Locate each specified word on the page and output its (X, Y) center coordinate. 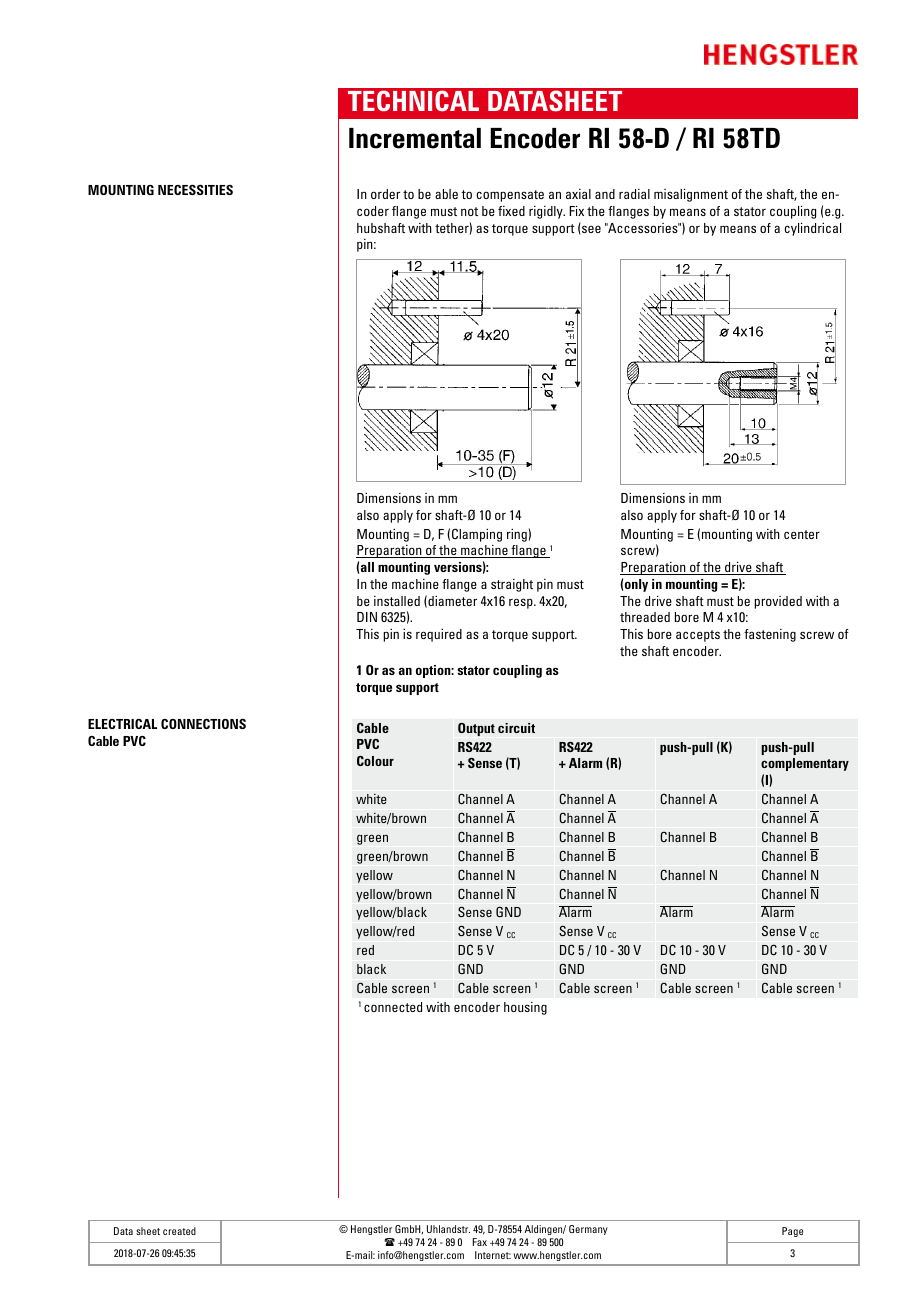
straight (512, 585)
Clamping (477, 535)
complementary (805, 764)
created (179, 1231)
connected (393, 1007)
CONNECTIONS (203, 724)
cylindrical (813, 229)
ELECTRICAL (122, 724)
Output (476, 729)
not (469, 211)
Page (792, 1232)
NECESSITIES (195, 189)
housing (525, 1008)
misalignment (691, 195)
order (385, 194)
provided (778, 602)
